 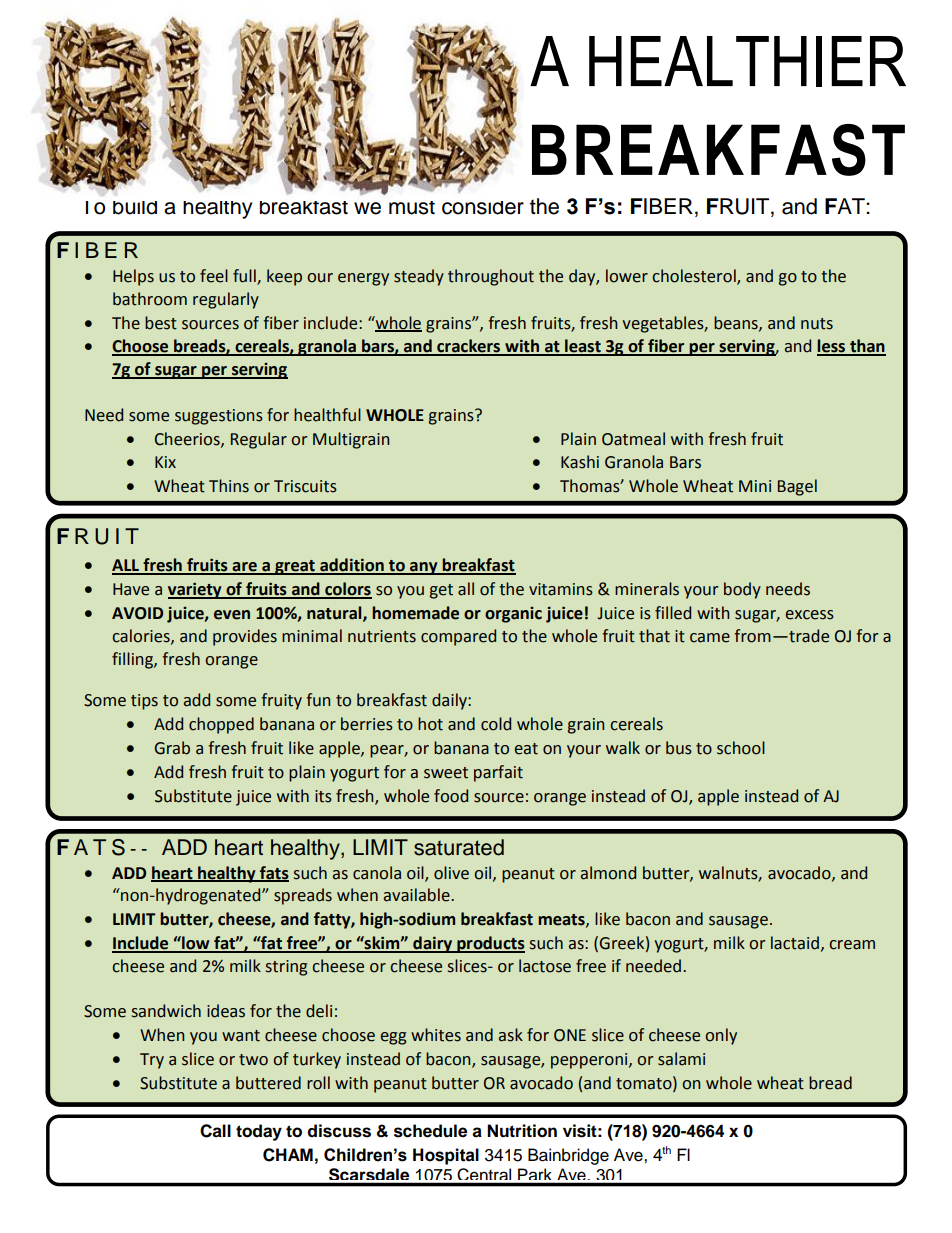 I want to click on build, so click(x=135, y=208).
